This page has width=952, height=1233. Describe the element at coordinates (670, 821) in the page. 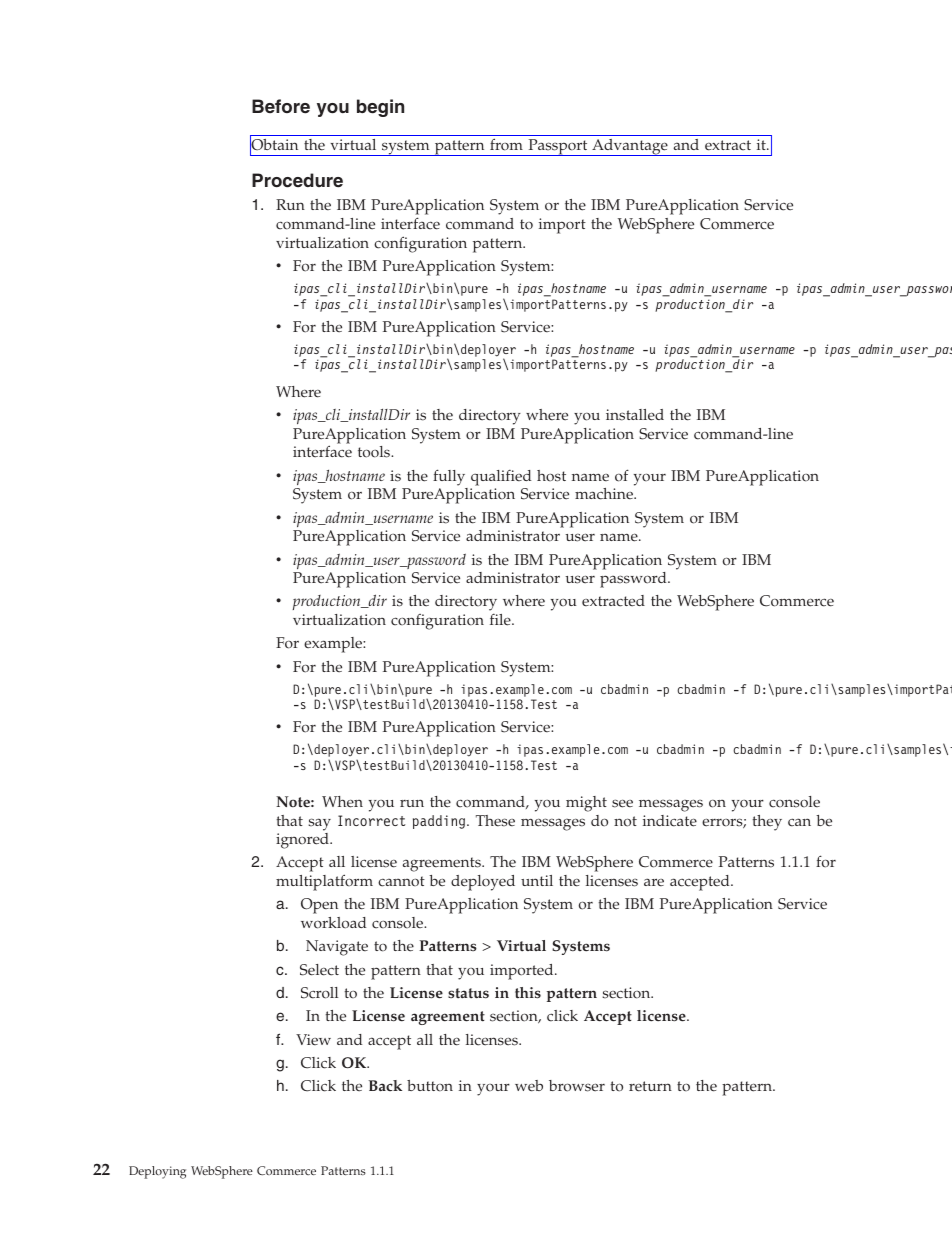

I see `indicate` at that location.
